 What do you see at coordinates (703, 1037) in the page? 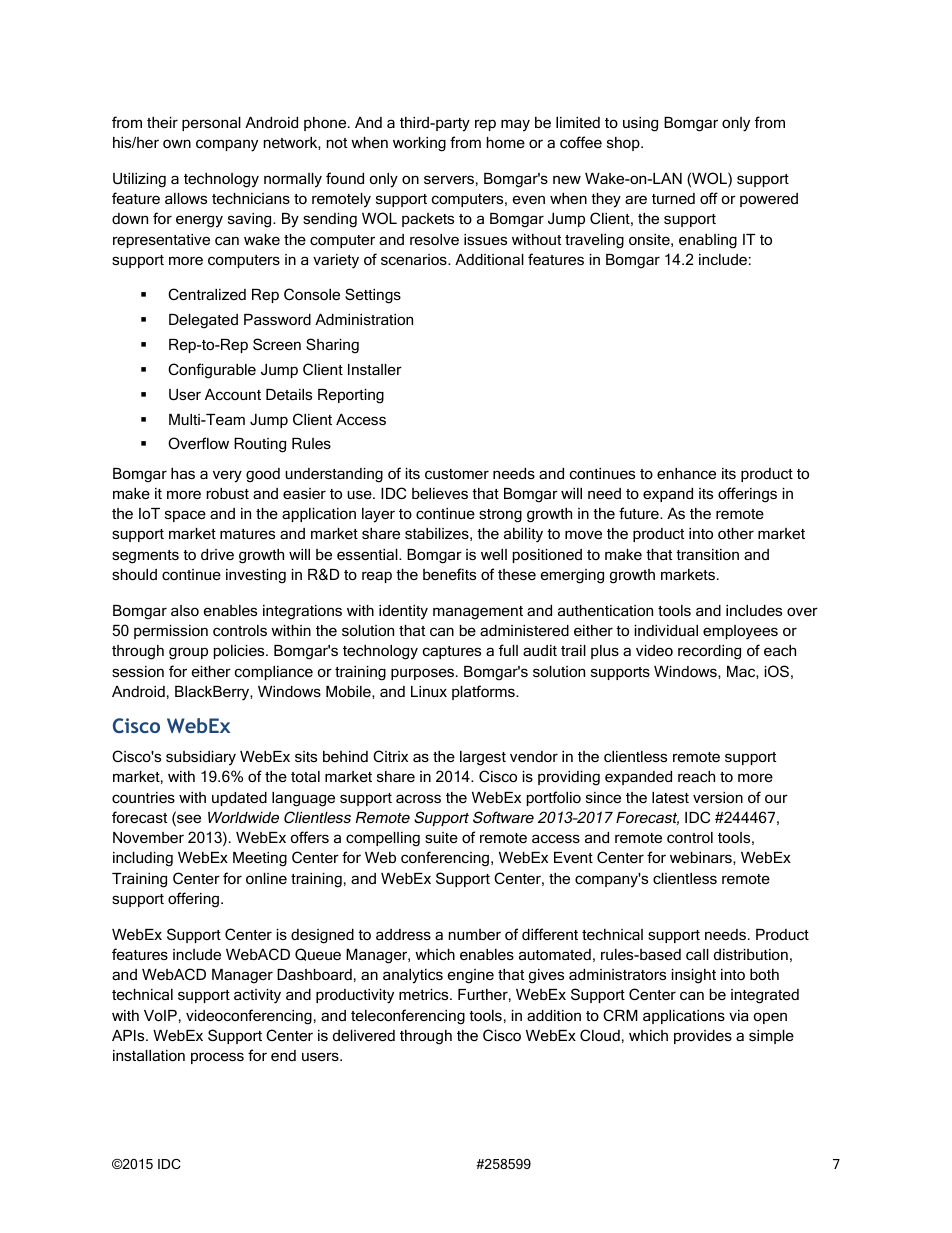
I see `provides` at bounding box center [703, 1037].
